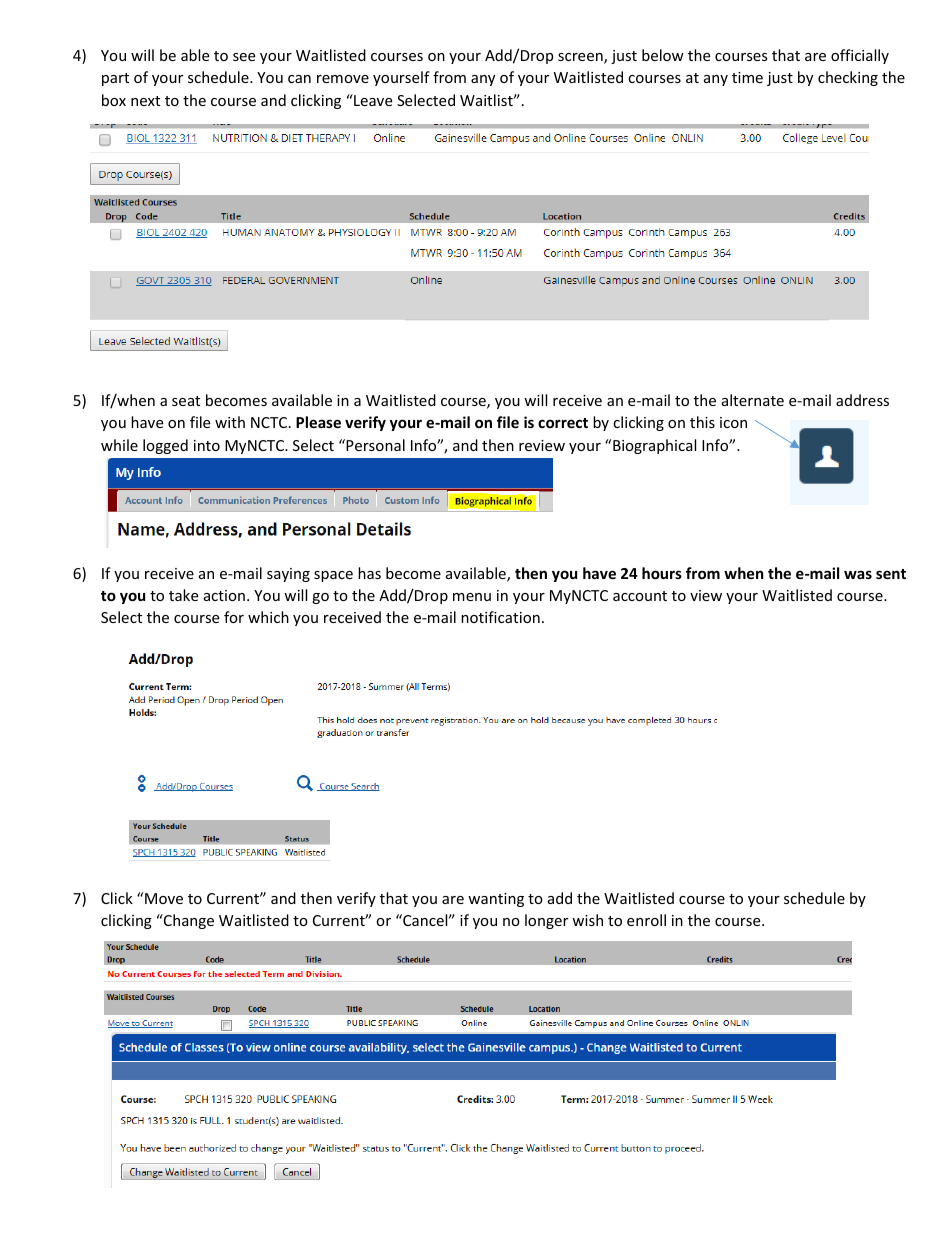  Describe the element at coordinates (733, 422) in the screenshot. I see `icon` at that location.
